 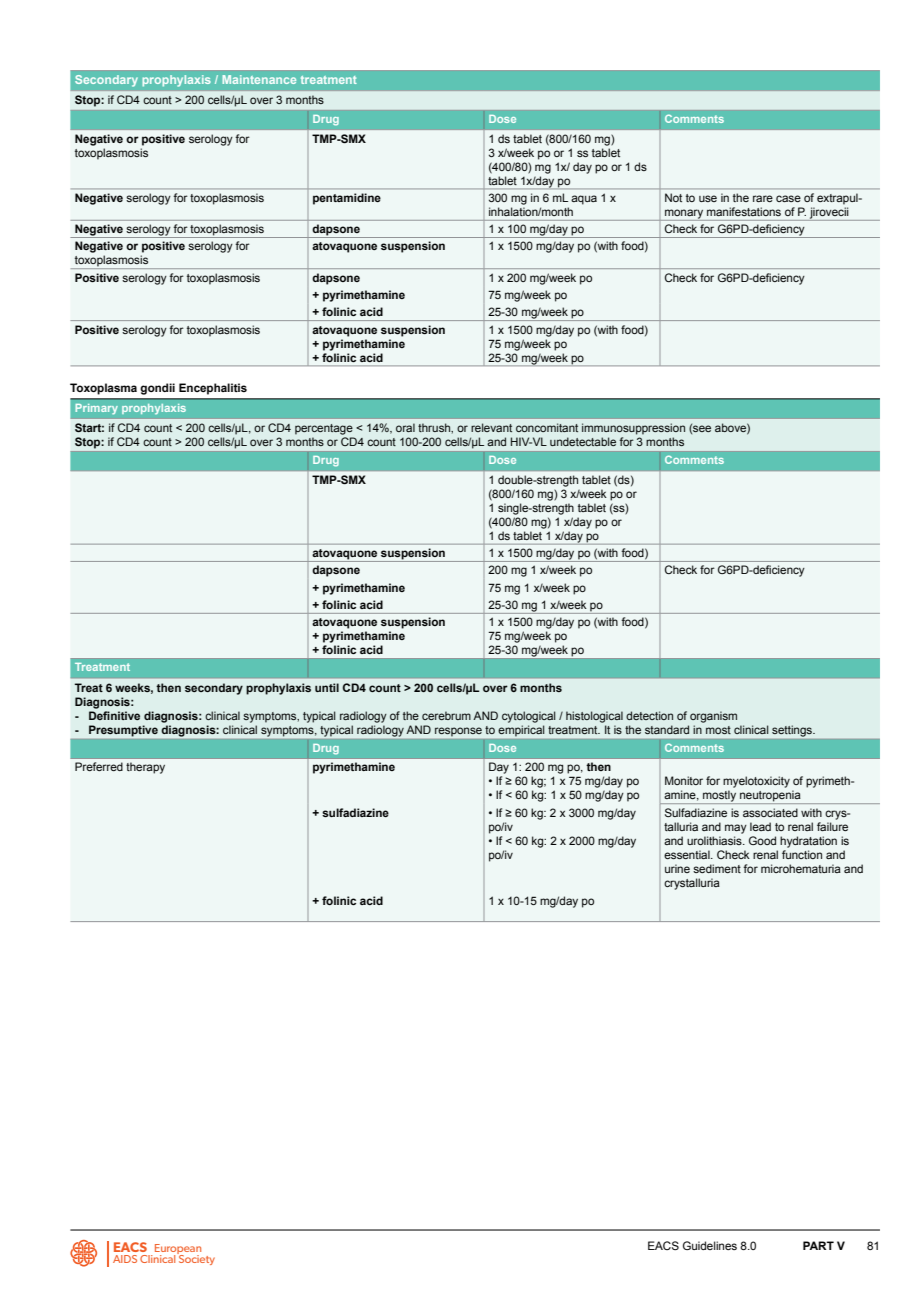 What do you see at coordinates (114, 715) in the page?
I see `Definitive` at bounding box center [114, 715].
